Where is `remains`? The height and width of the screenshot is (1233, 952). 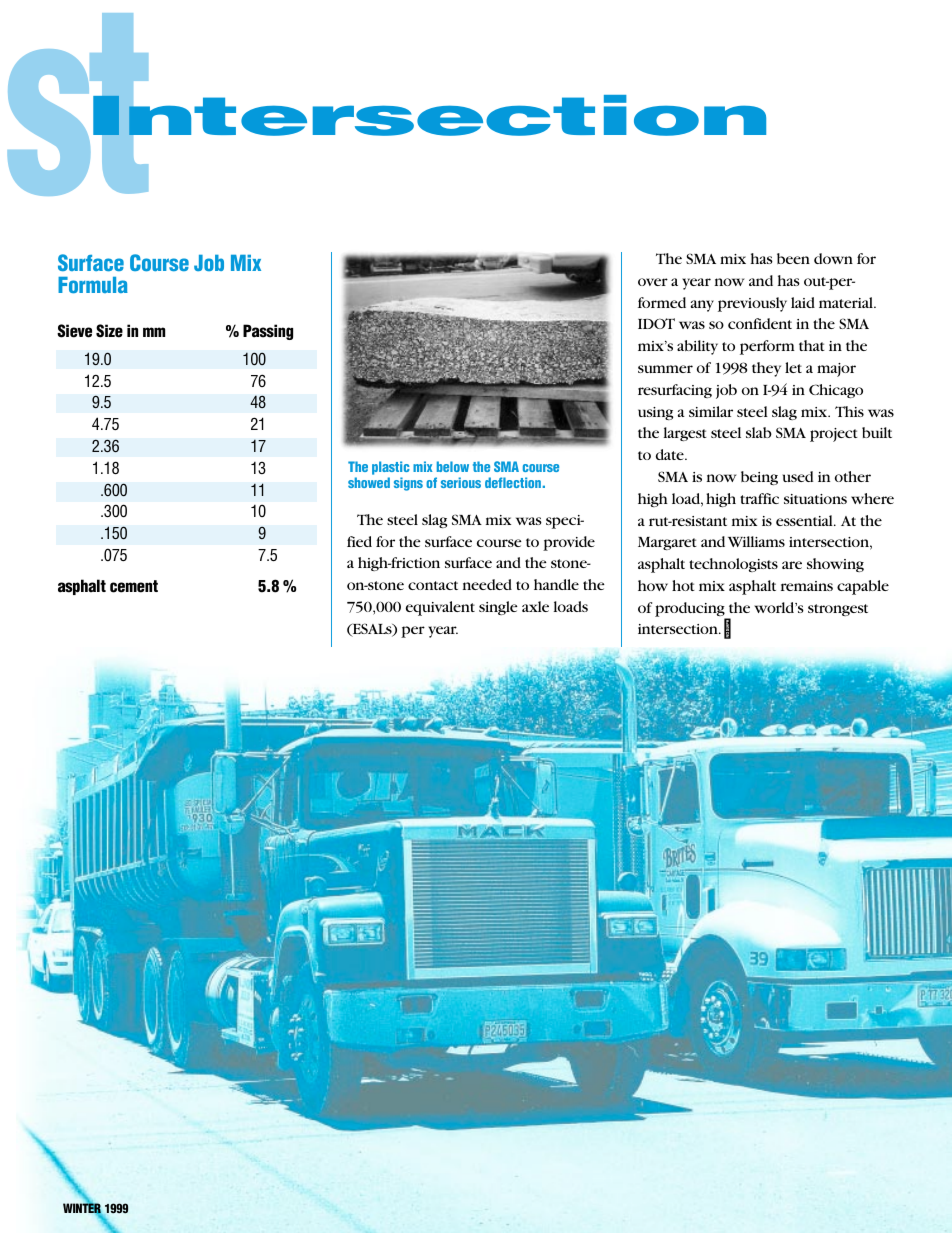
remains is located at coordinates (807, 586).
